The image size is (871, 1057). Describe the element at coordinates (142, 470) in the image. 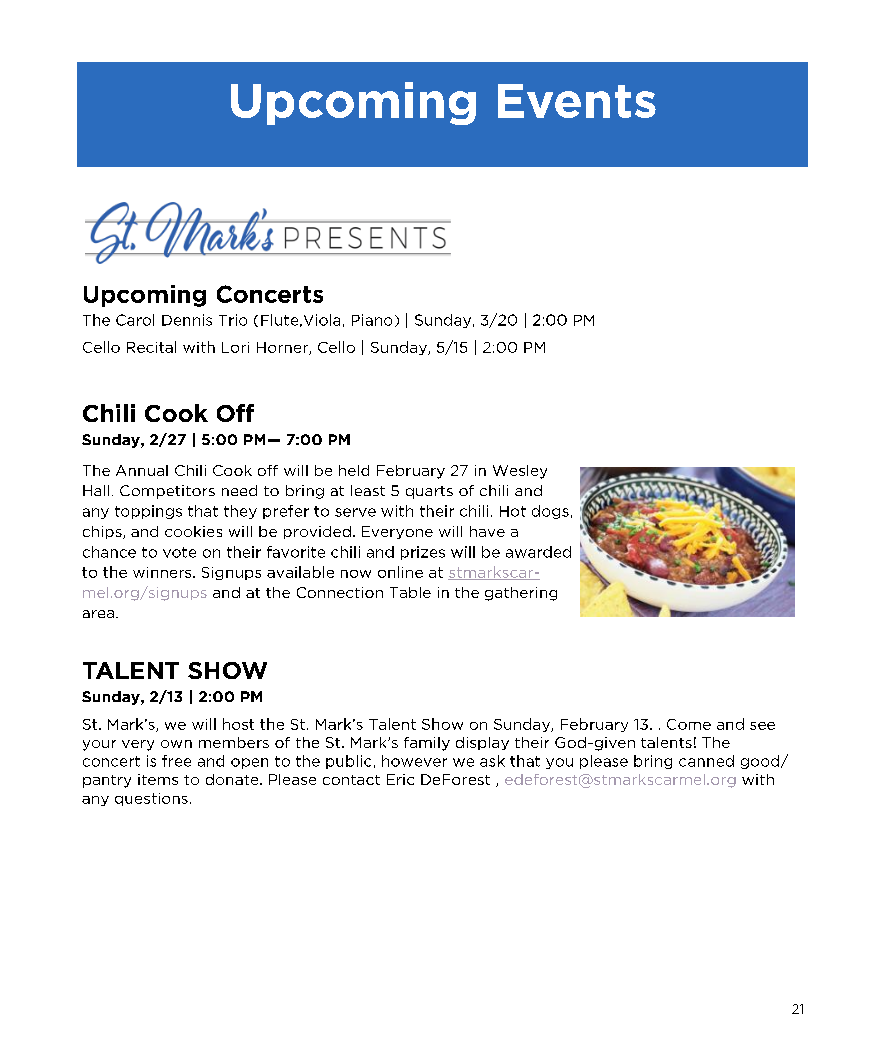

I see `Annual` at that location.
